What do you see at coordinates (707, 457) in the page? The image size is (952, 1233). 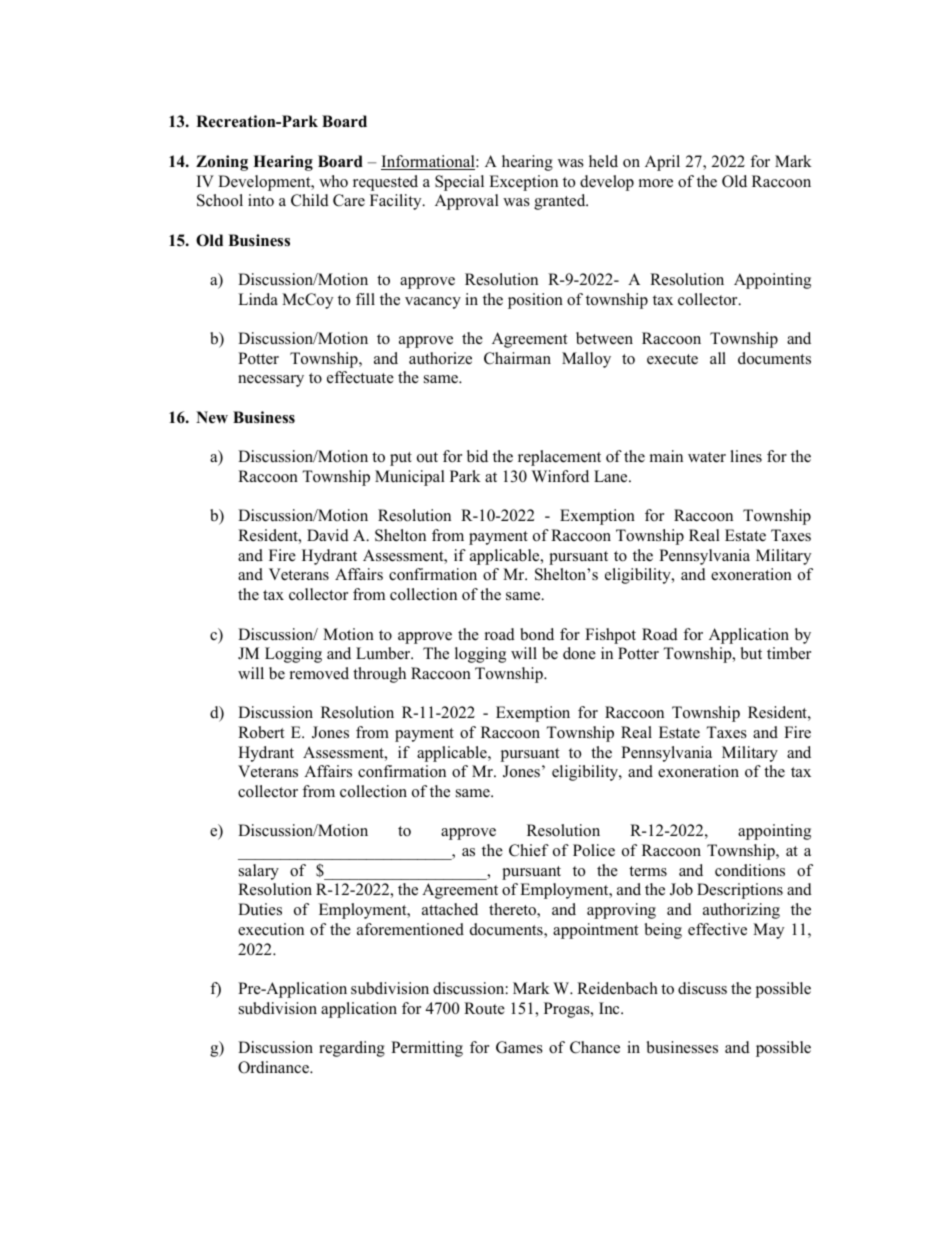 I see `water` at bounding box center [707, 457].
